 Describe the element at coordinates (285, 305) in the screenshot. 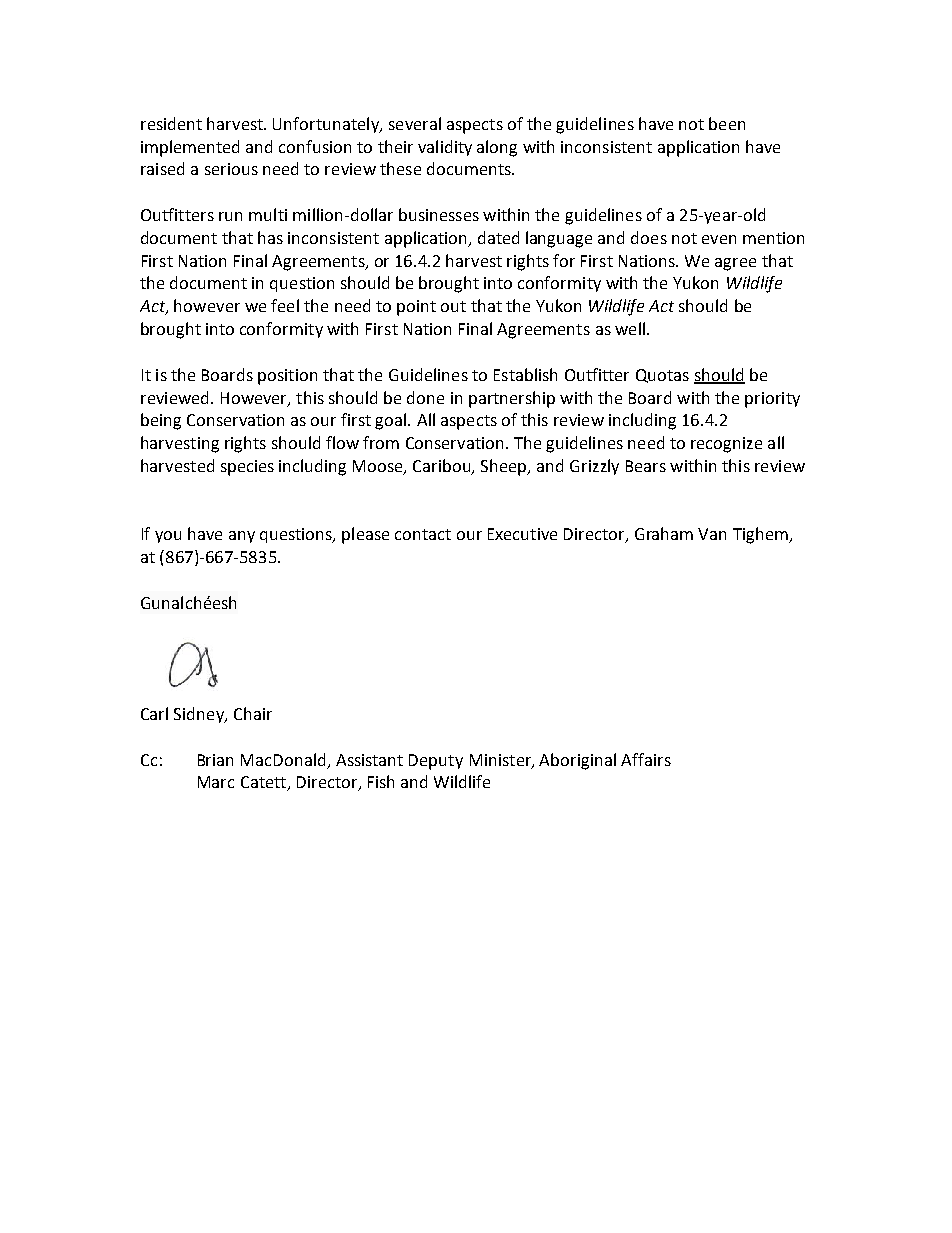

I see `feel` at that location.
